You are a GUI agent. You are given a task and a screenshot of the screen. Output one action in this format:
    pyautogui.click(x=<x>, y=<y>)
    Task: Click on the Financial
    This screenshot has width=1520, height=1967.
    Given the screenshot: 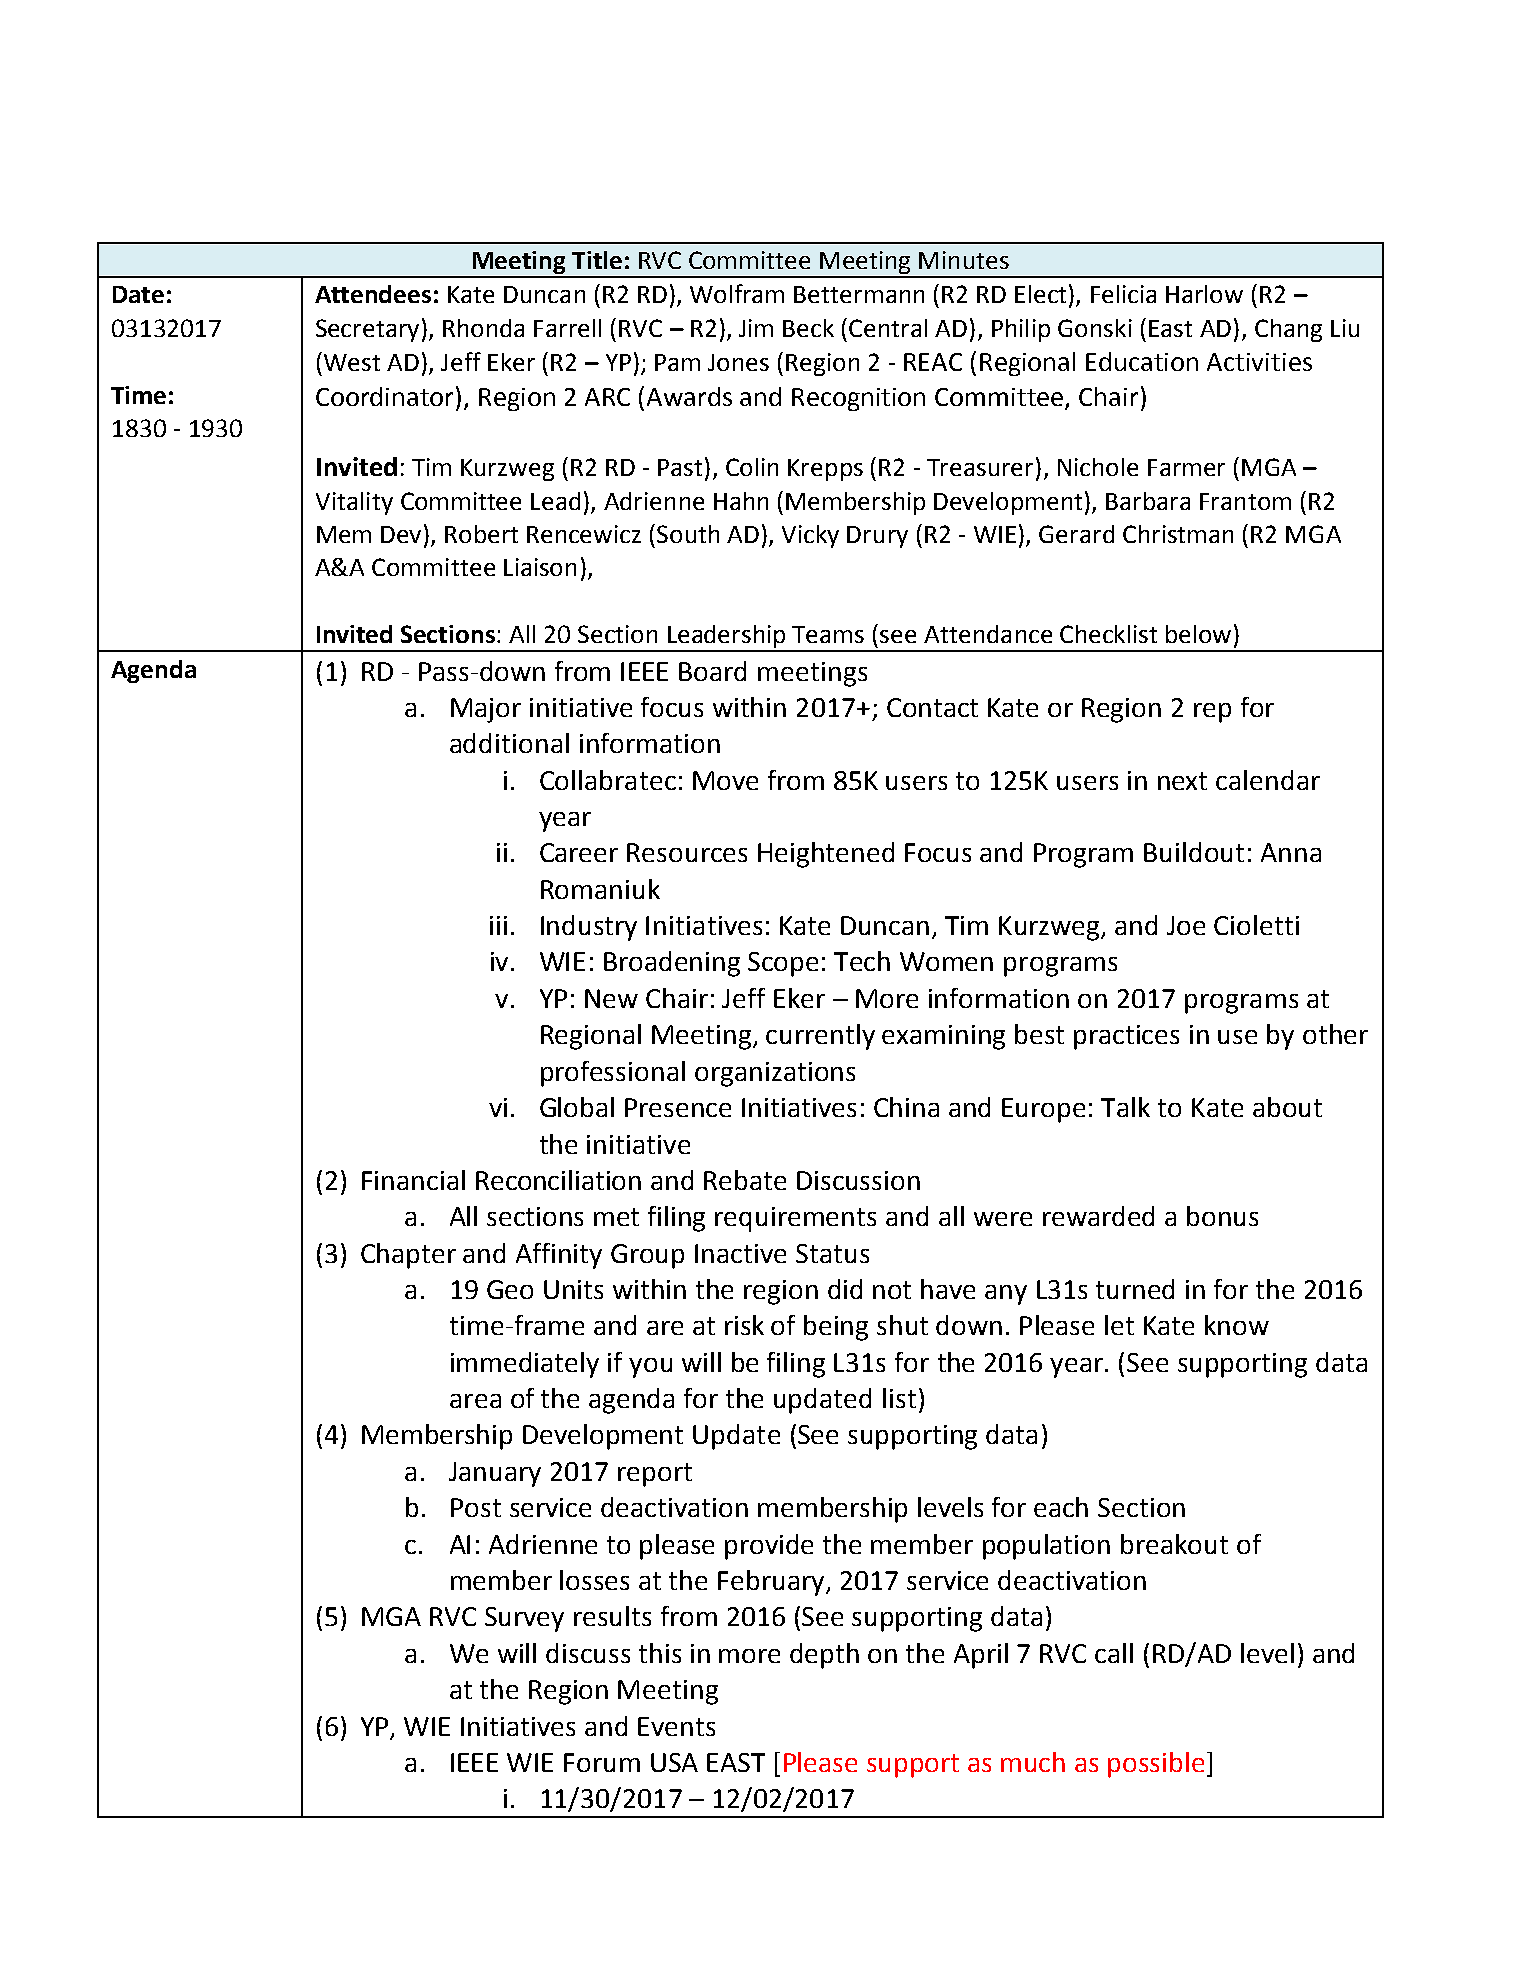 What is the action you would take?
    pyautogui.click(x=413, y=1180)
